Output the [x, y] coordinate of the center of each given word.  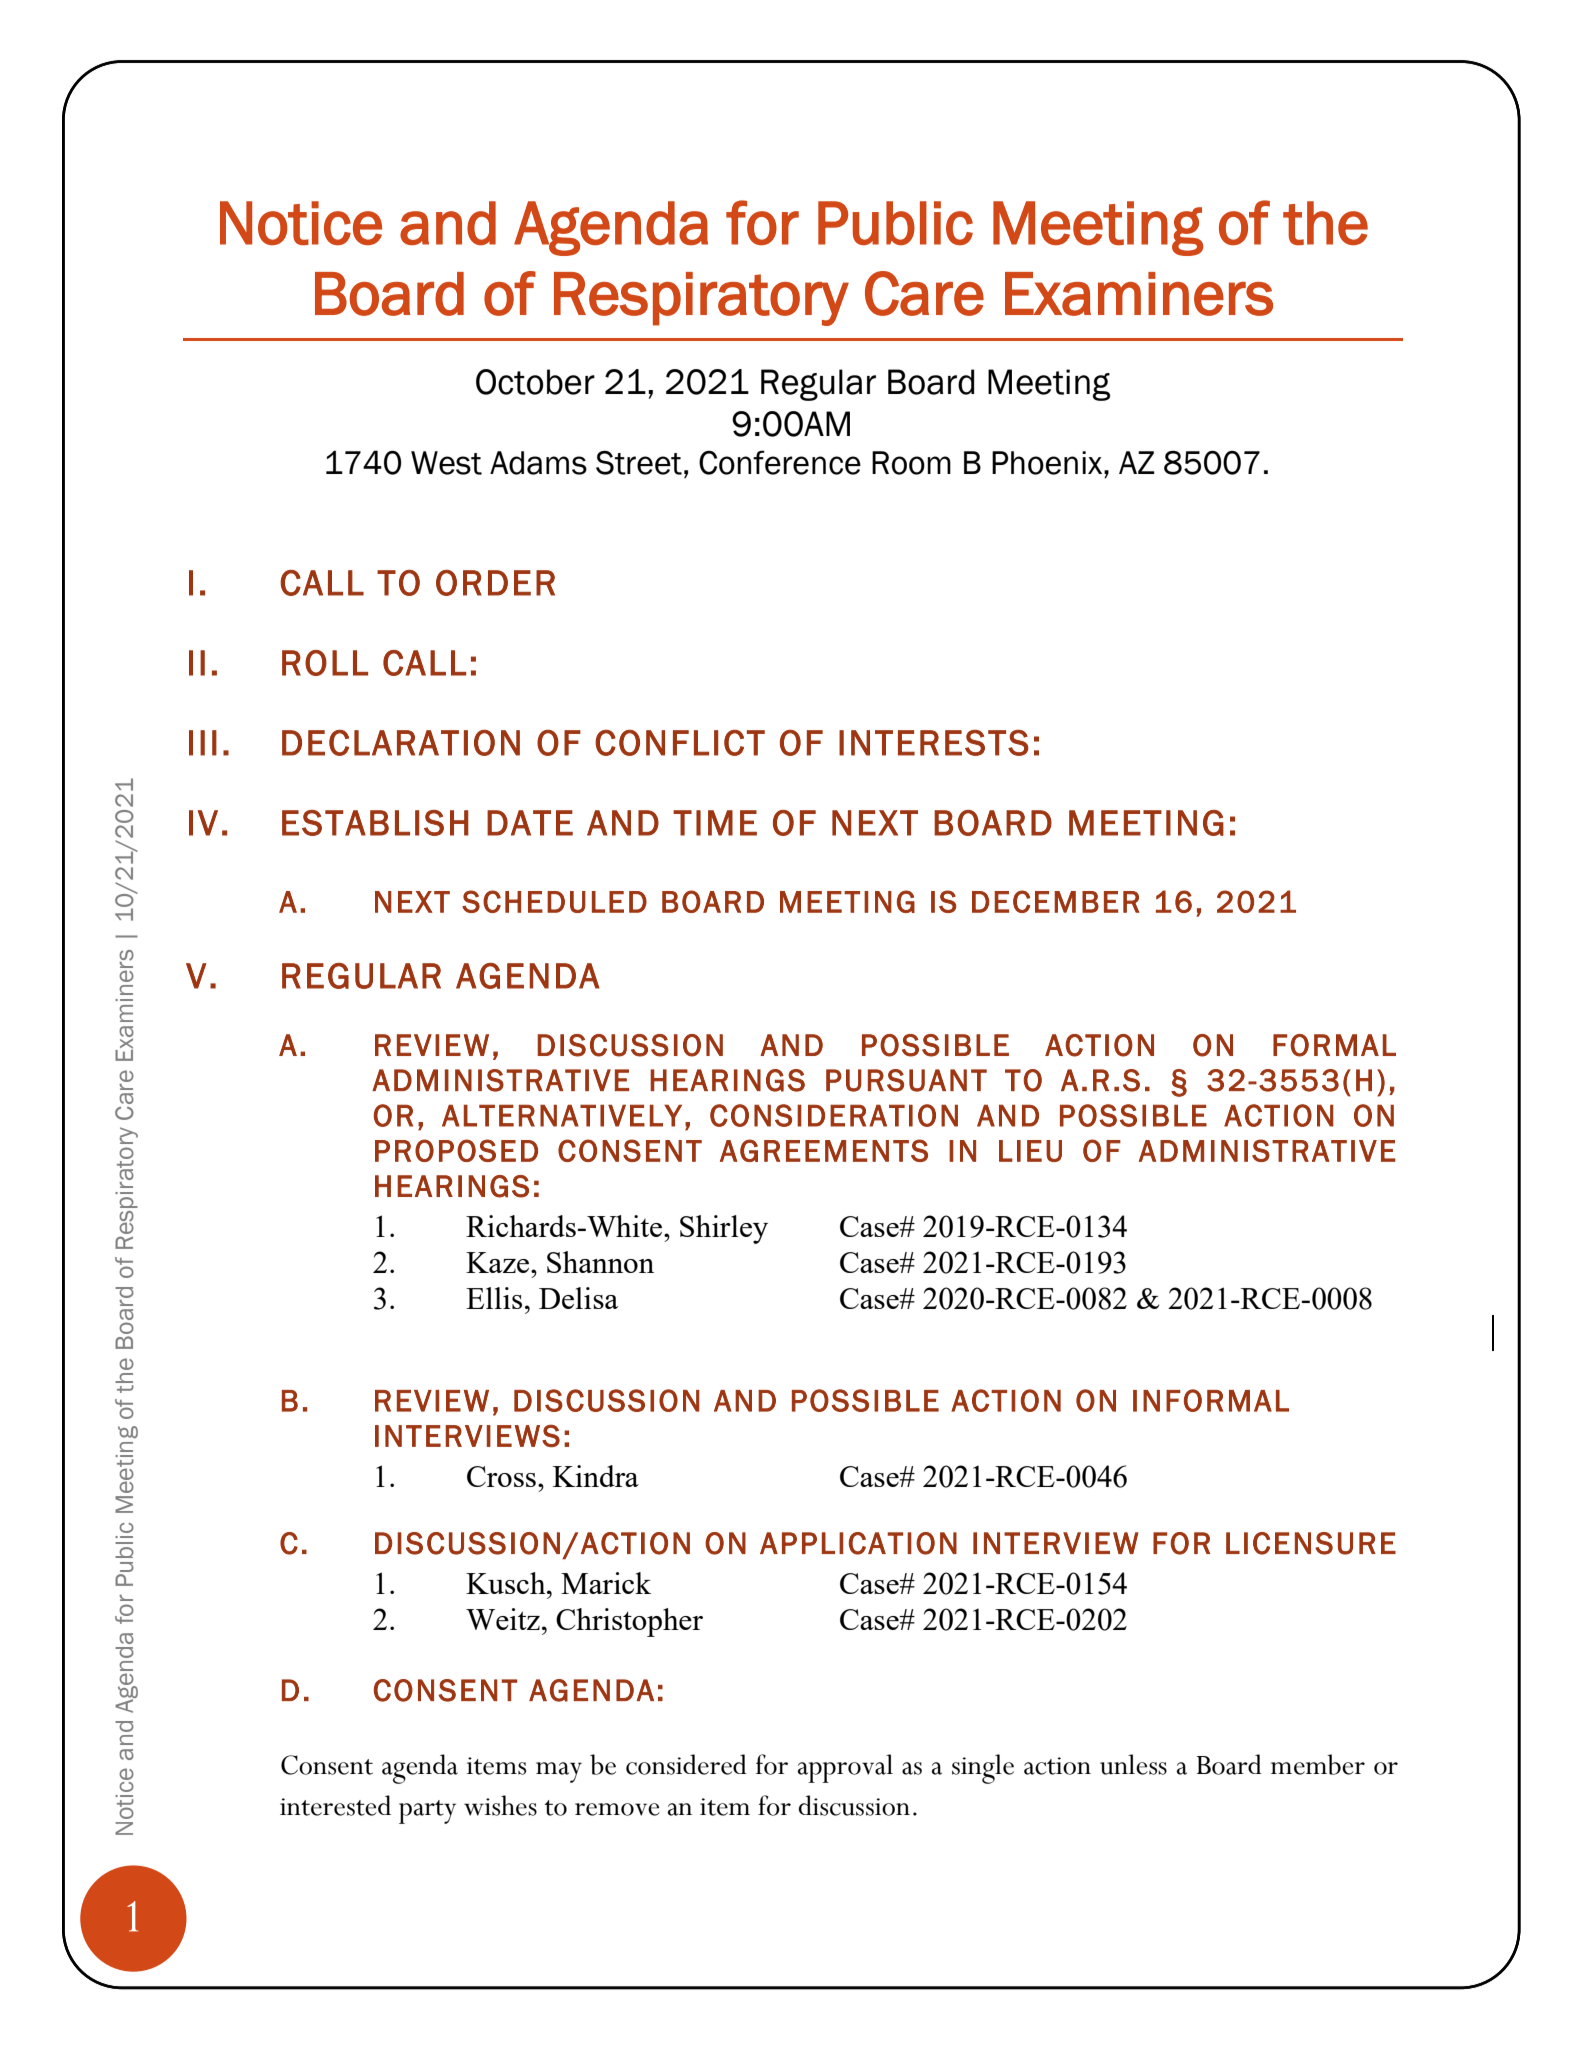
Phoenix [1048, 463]
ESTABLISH [375, 823]
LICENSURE [1311, 1543]
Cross [501, 1476]
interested [335, 1805]
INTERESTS [934, 743]
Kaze [499, 1262]
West [446, 463]
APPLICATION [858, 1543]
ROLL [325, 663]
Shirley [724, 1229]
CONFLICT [680, 743]
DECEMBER [1056, 901]
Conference [780, 462]
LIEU [1030, 1151]
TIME [715, 823]
